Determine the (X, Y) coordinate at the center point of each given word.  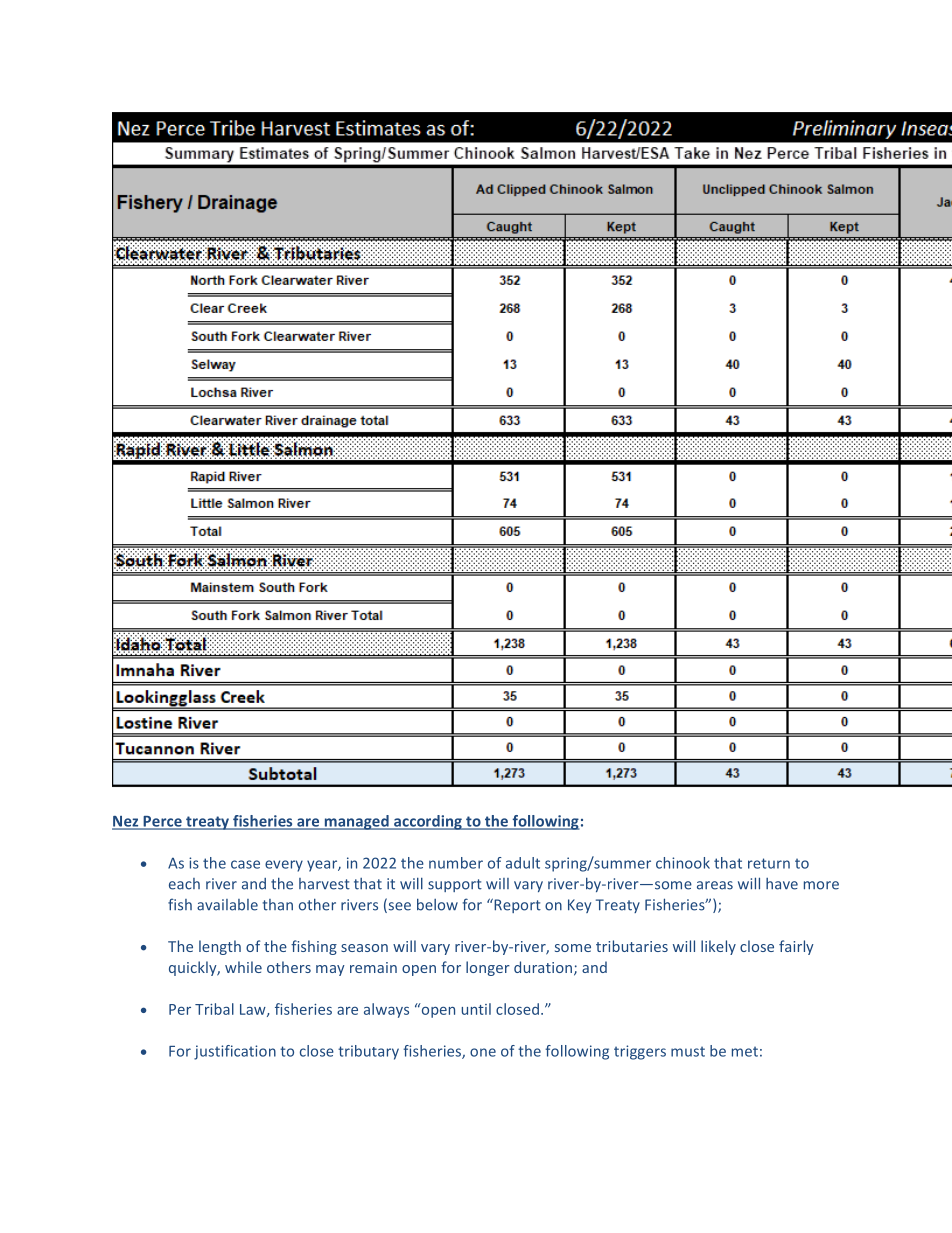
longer (488, 968)
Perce (162, 822)
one (483, 1052)
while (243, 967)
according (428, 822)
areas (715, 885)
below (437, 904)
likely (718, 947)
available (227, 905)
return (769, 863)
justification (235, 1052)
